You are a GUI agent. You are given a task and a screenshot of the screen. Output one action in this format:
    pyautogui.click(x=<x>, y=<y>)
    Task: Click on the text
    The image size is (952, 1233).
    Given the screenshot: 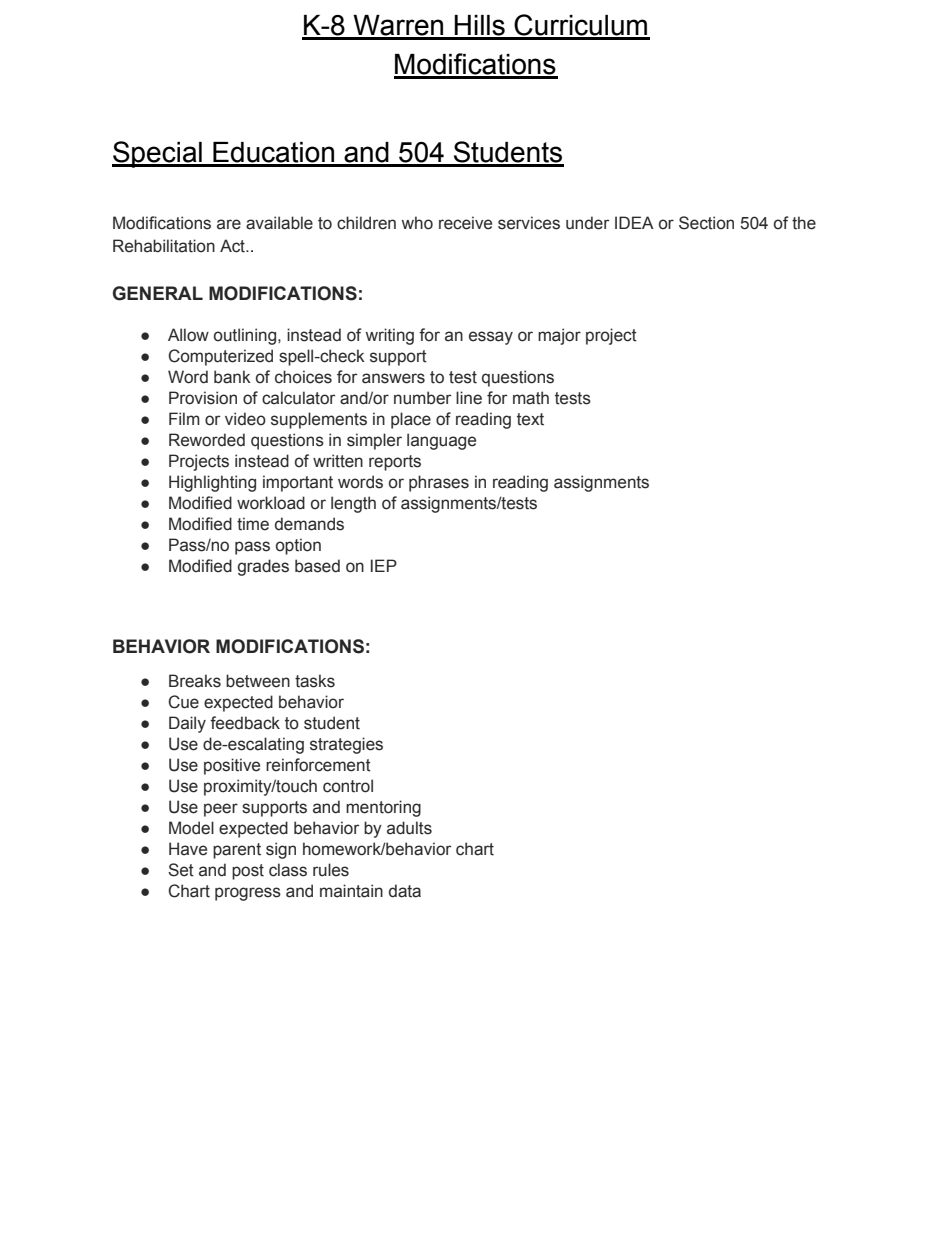 What is the action you would take?
    pyautogui.click(x=530, y=419)
